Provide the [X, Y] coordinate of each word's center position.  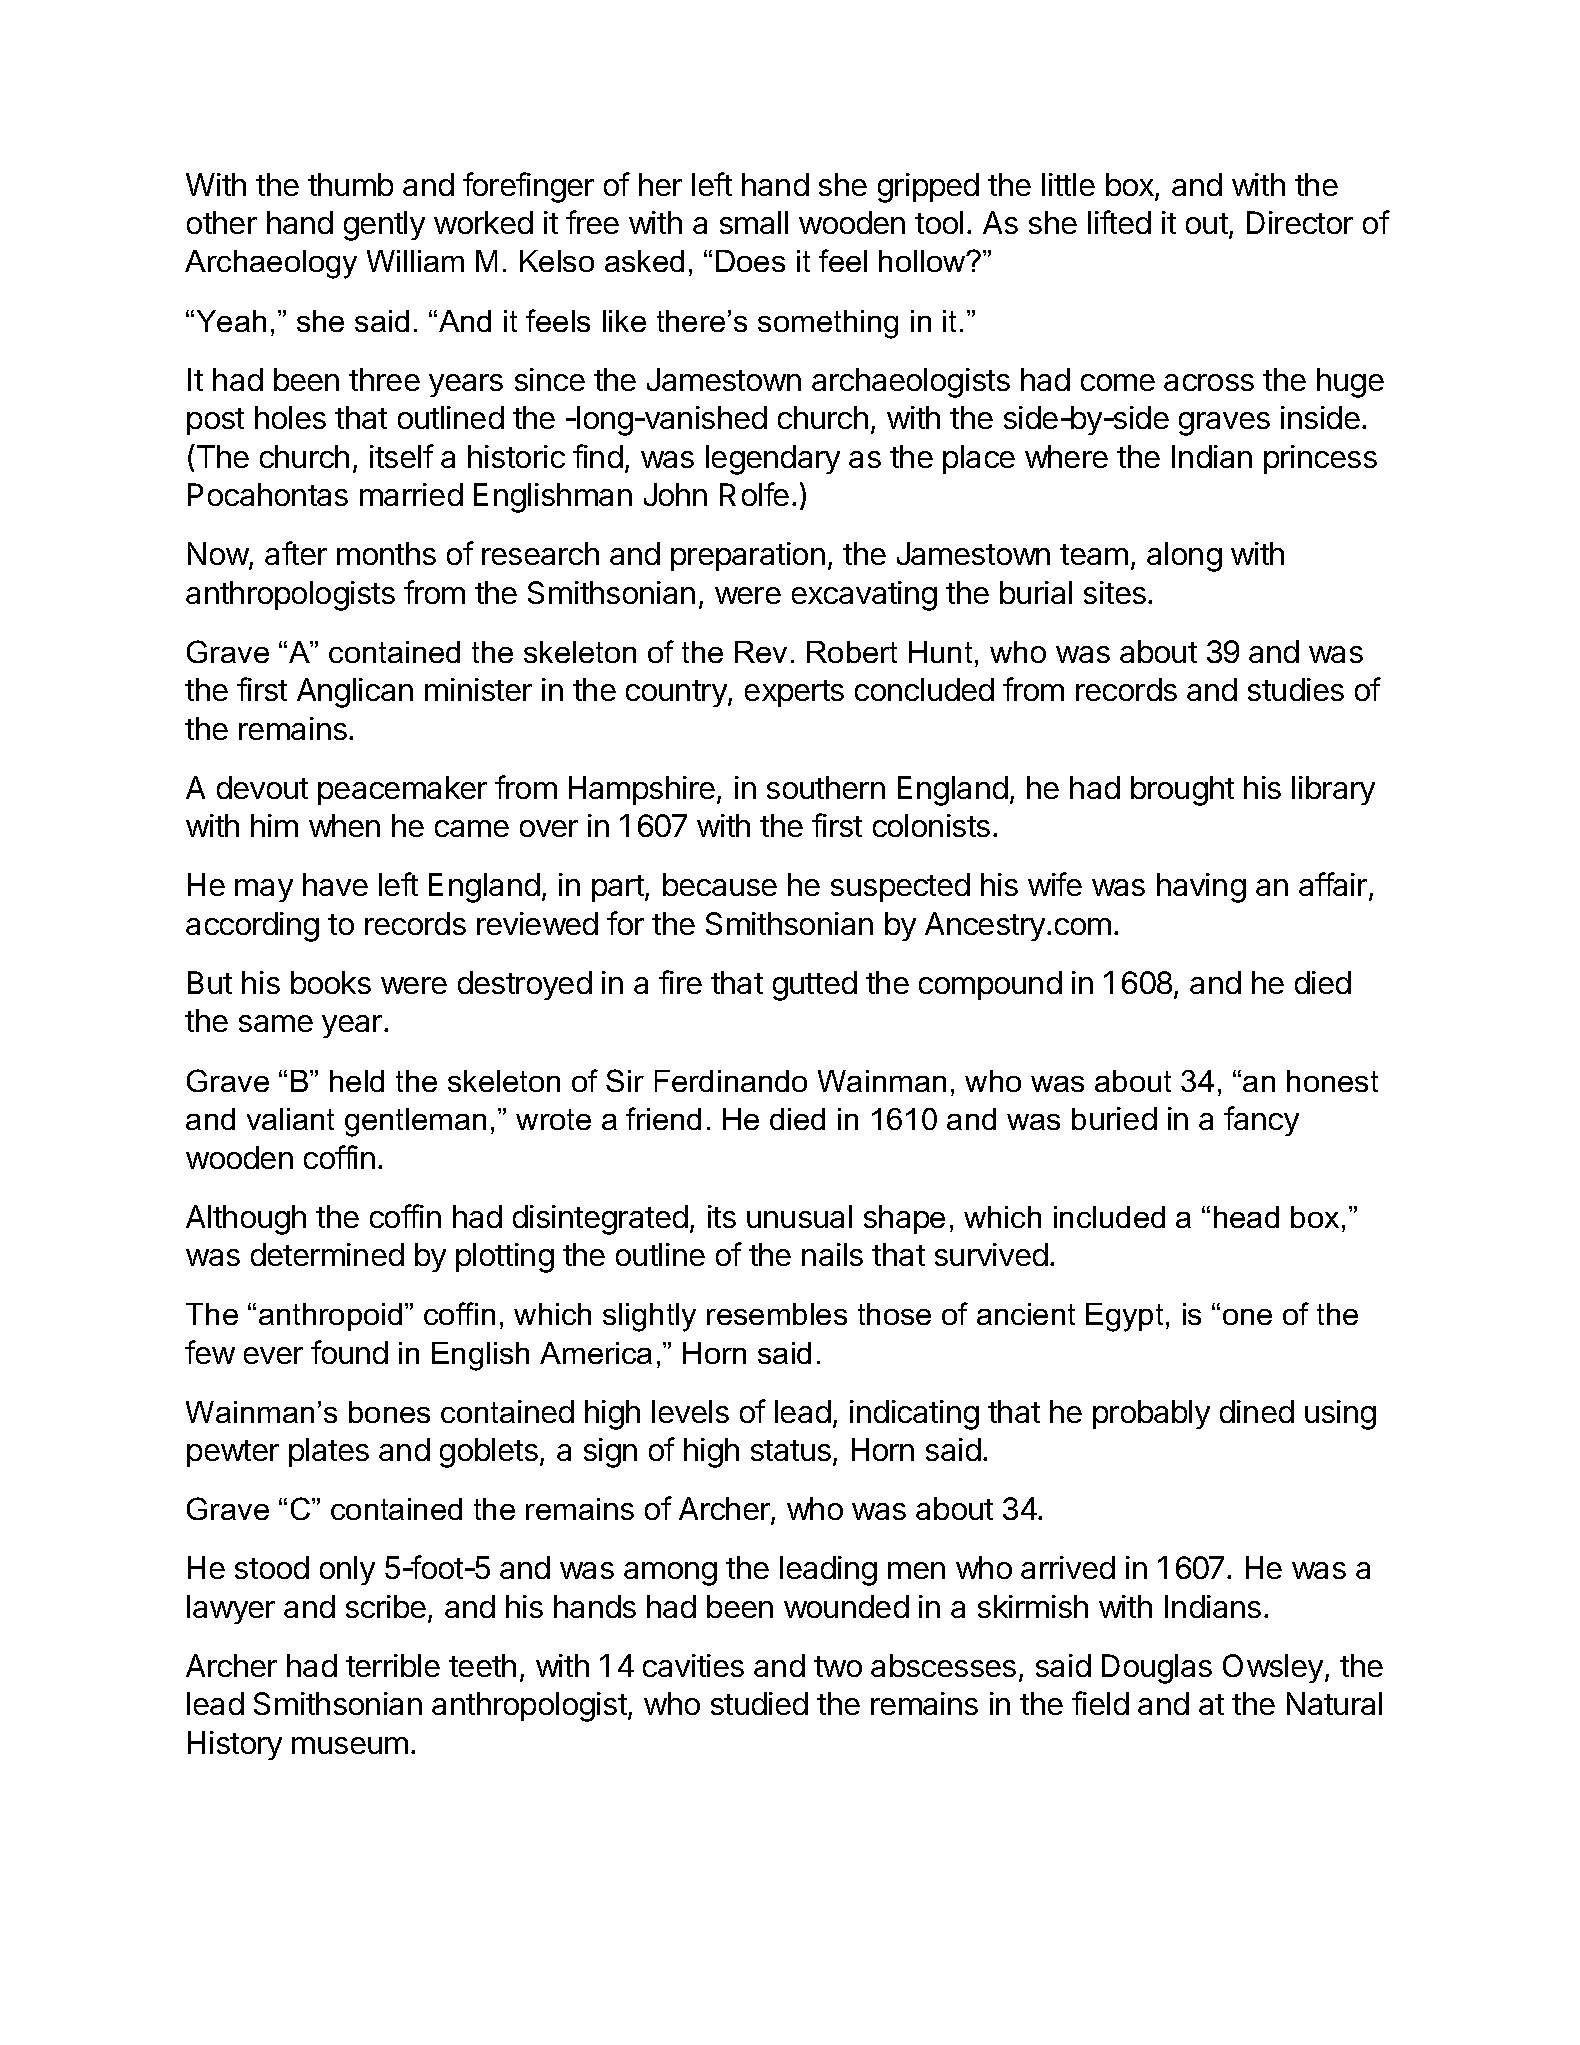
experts [794, 693]
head [1246, 1217]
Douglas [1157, 1669]
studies [1296, 689]
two [838, 1666]
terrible [393, 1665]
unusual [799, 1216]
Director [1300, 222]
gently [384, 226]
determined [327, 1254]
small [754, 222]
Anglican [355, 693]
